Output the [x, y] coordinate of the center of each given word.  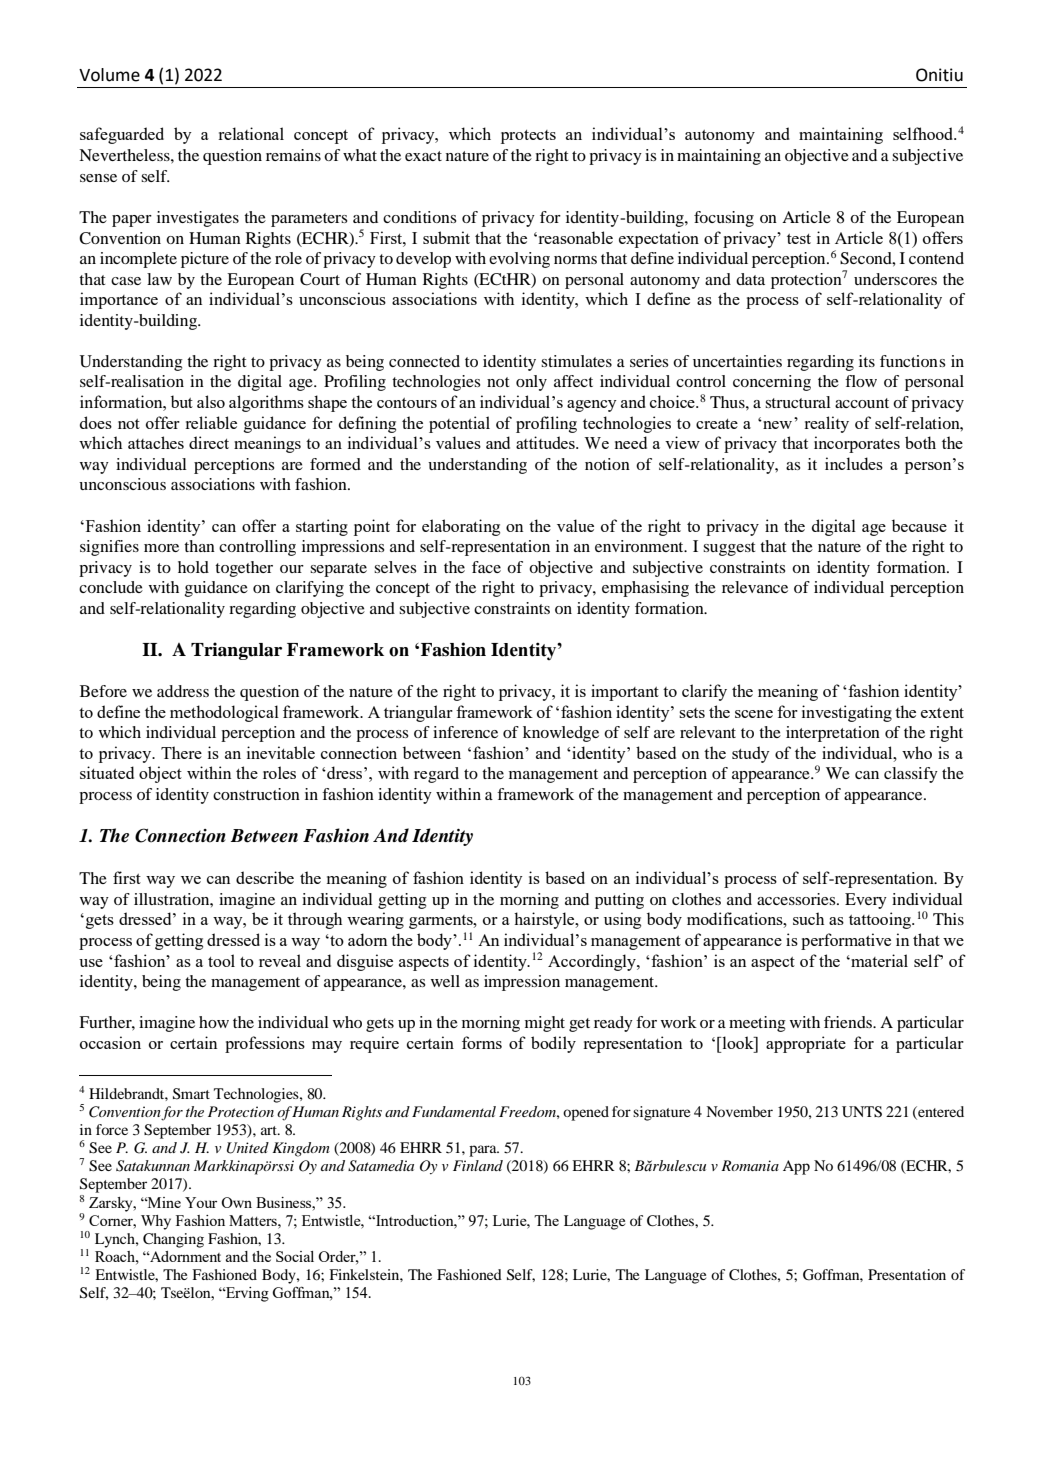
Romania [750, 1165]
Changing [173, 1240]
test [799, 239]
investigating [847, 713]
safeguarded [122, 135]
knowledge [561, 734]
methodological [224, 713]
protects [528, 137]
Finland [478, 1165]
